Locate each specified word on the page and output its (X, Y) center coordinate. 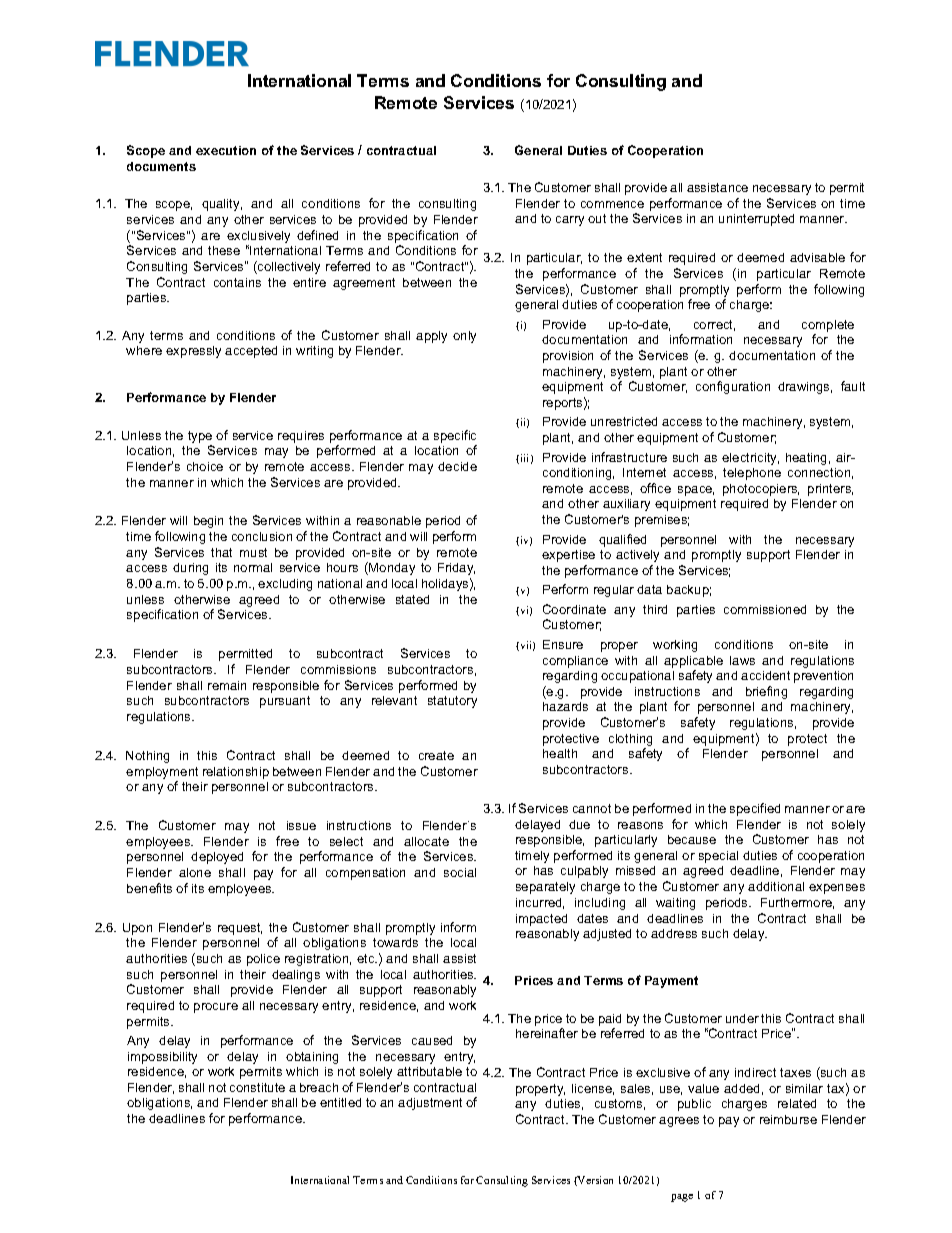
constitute (257, 1087)
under (742, 1018)
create (436, 755)
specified (755, 809)
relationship (236, 773)
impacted (541, 920)
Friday (456, 569)
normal (253, 567)
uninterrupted (756, 220)
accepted (251, 352)
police (263, 960)
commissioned (765, 609)
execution (226, 150)
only (464, 337)
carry (570, 221)
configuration (733, 387)
